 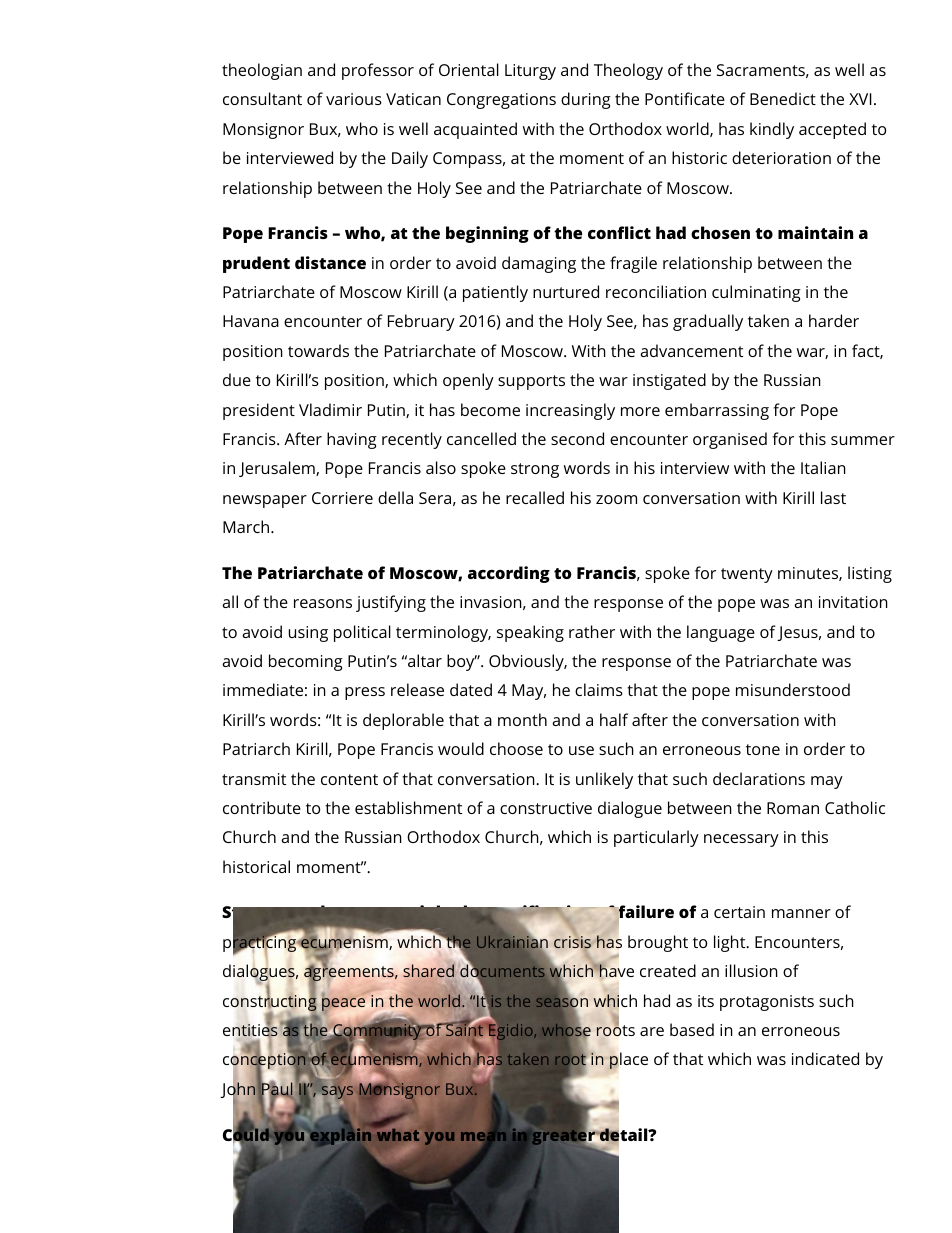 I want to click on various, so click(x=354, y=99).
